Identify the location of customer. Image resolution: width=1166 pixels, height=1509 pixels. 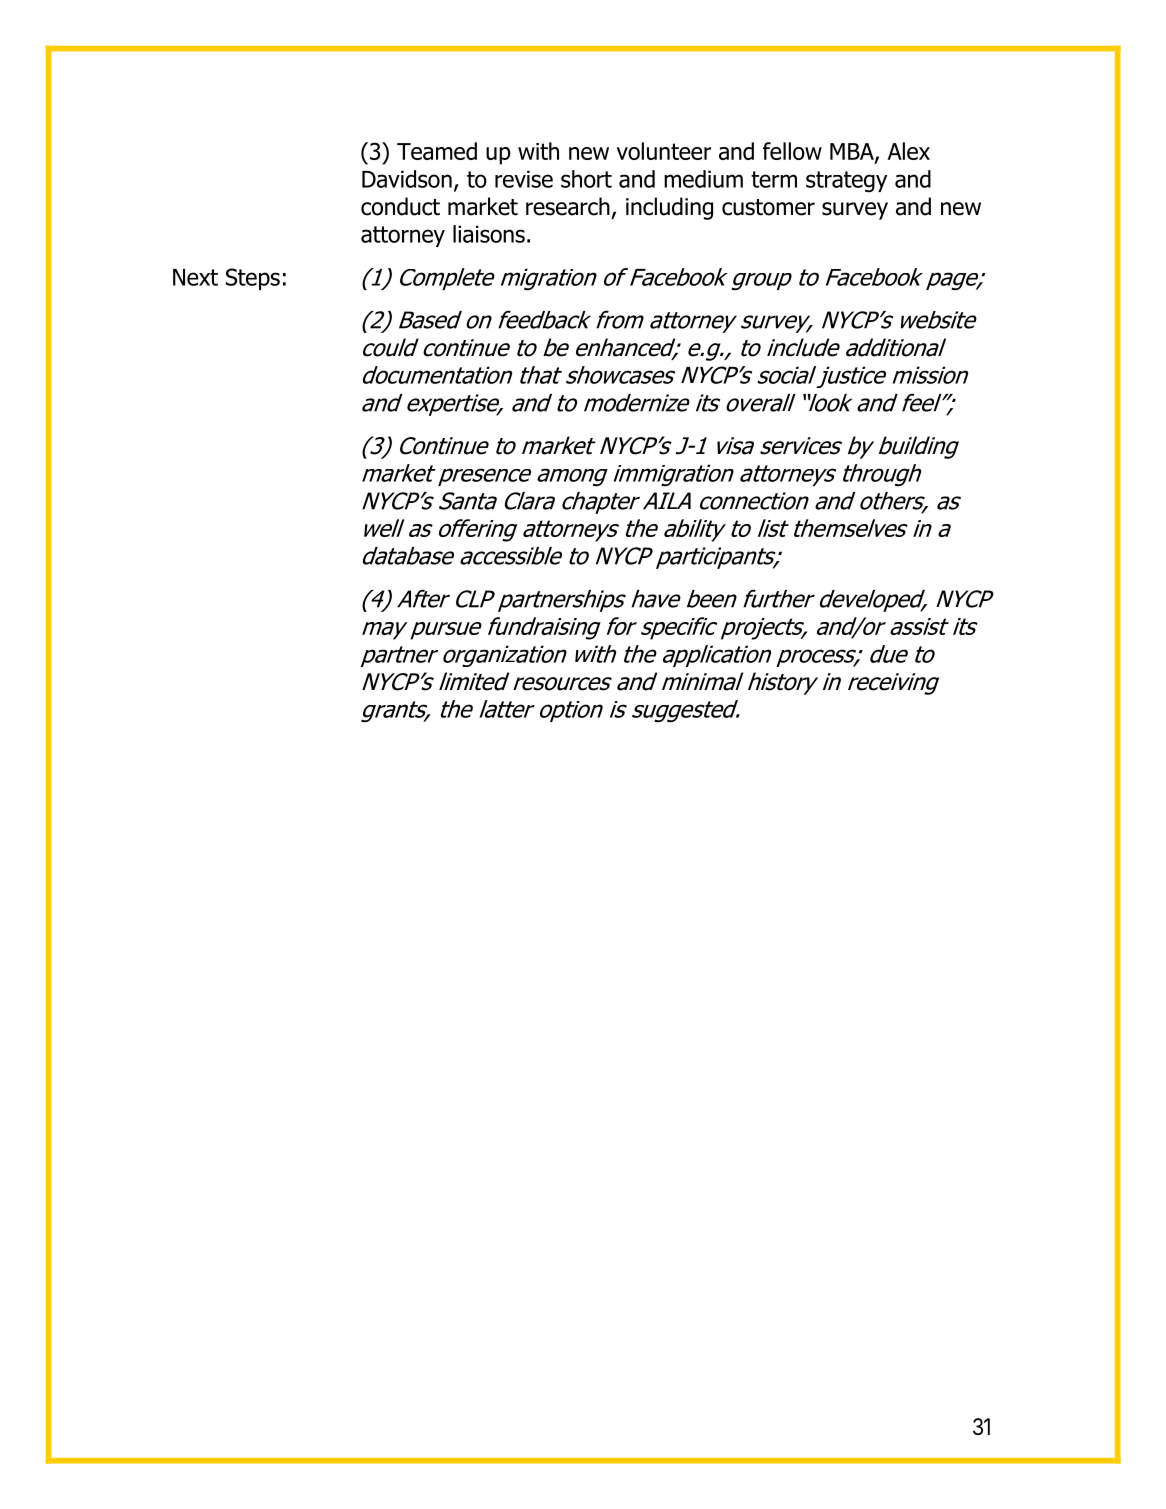
(768, 207).
